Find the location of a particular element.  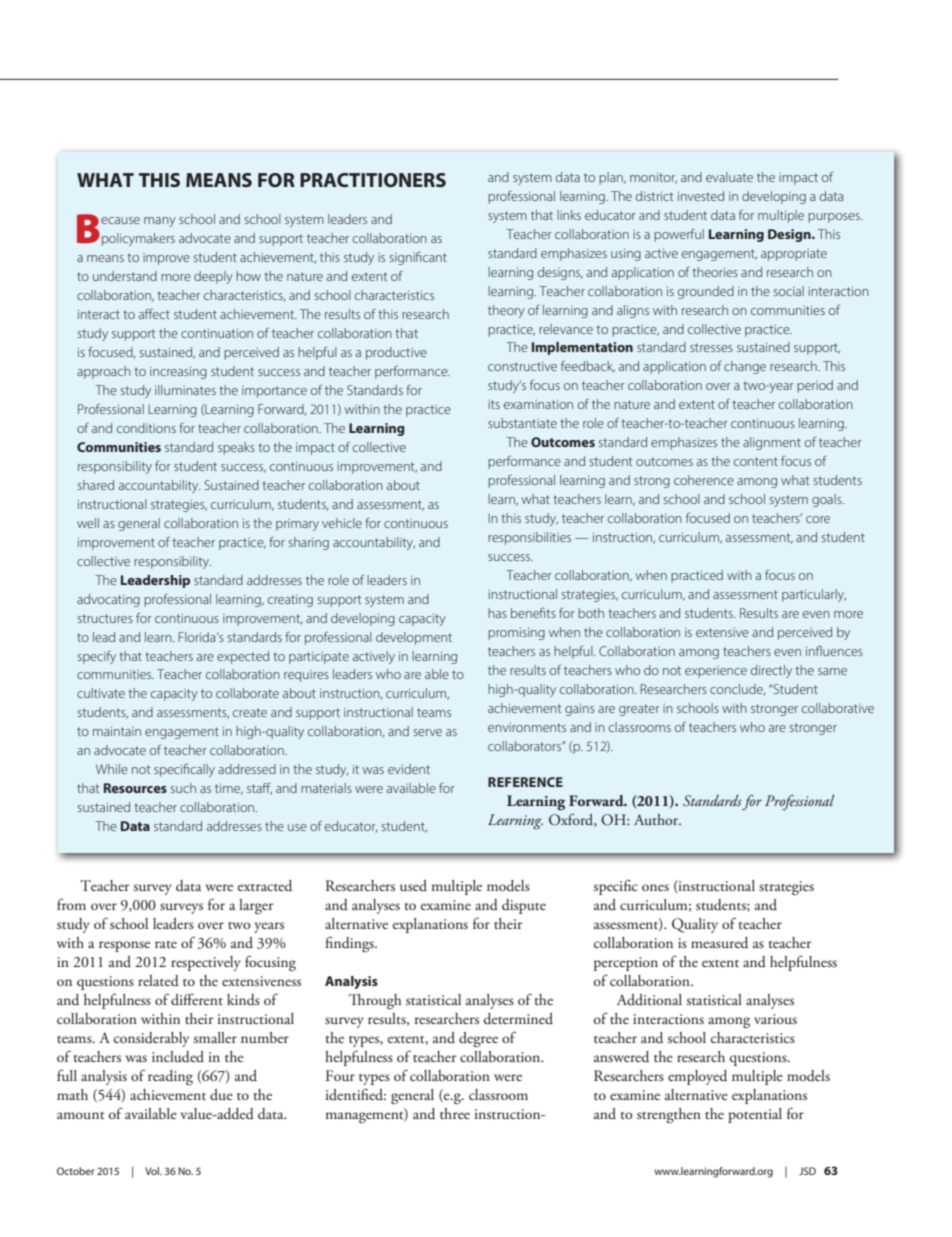

Vol is located at coordinates (153, 1171).
